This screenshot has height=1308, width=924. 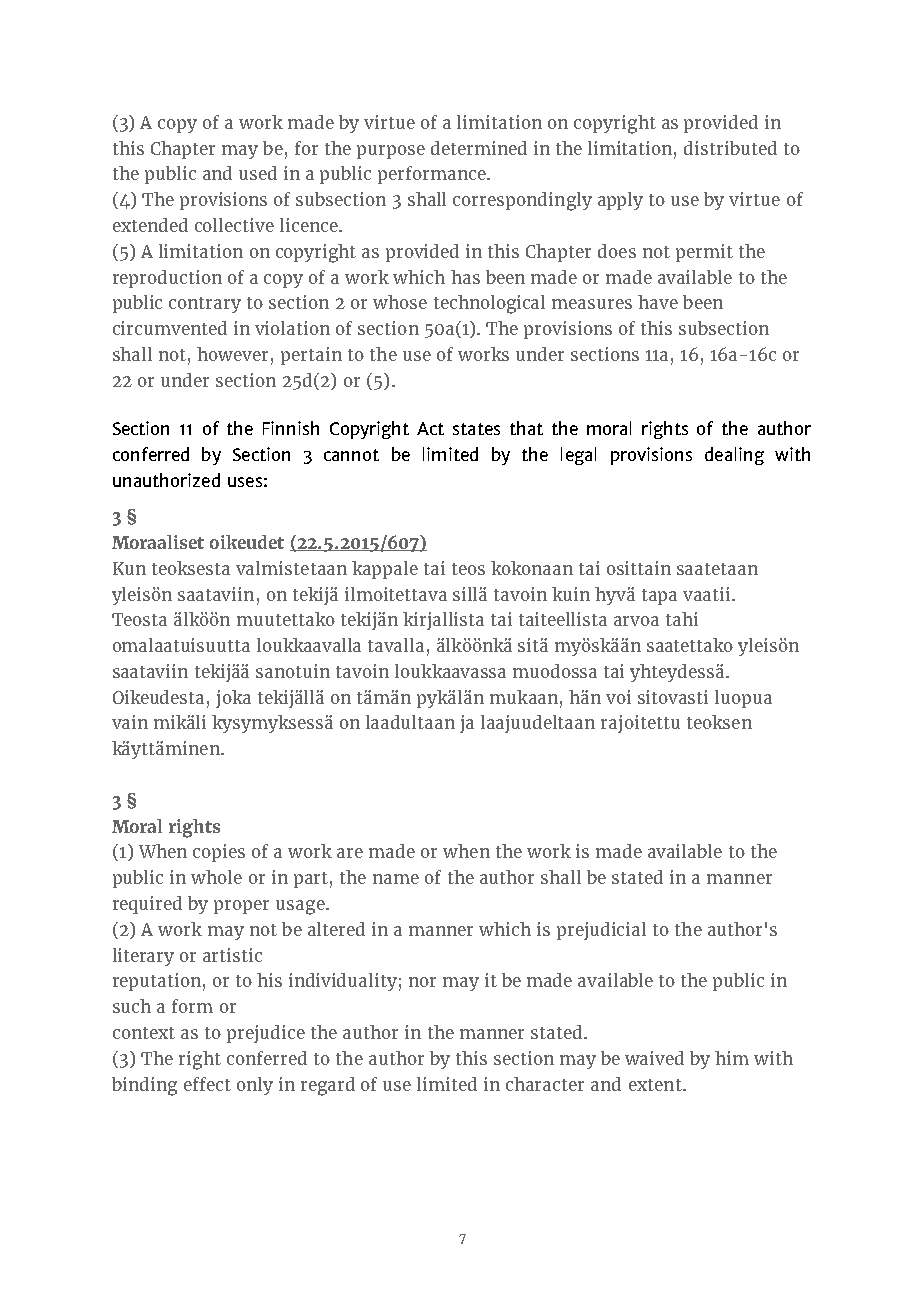 I want to click on are, so click(x=350, y=853).
